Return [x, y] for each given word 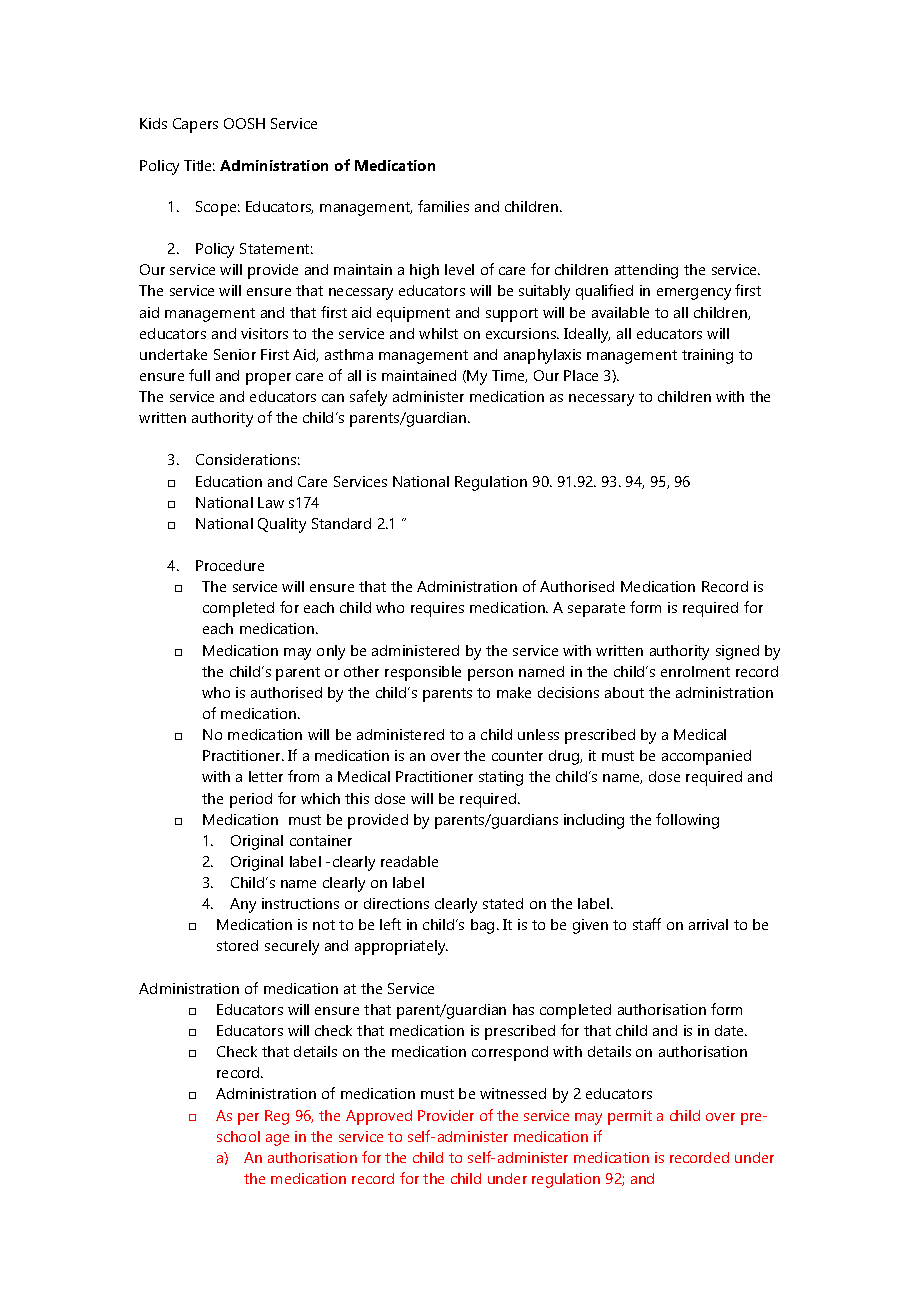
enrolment [695, 671]
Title [199, 165]
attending [646, 271]
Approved [379, 1117]
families [443, 206]
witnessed [513, 1093]
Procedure [230, 565]
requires [437, 609]
